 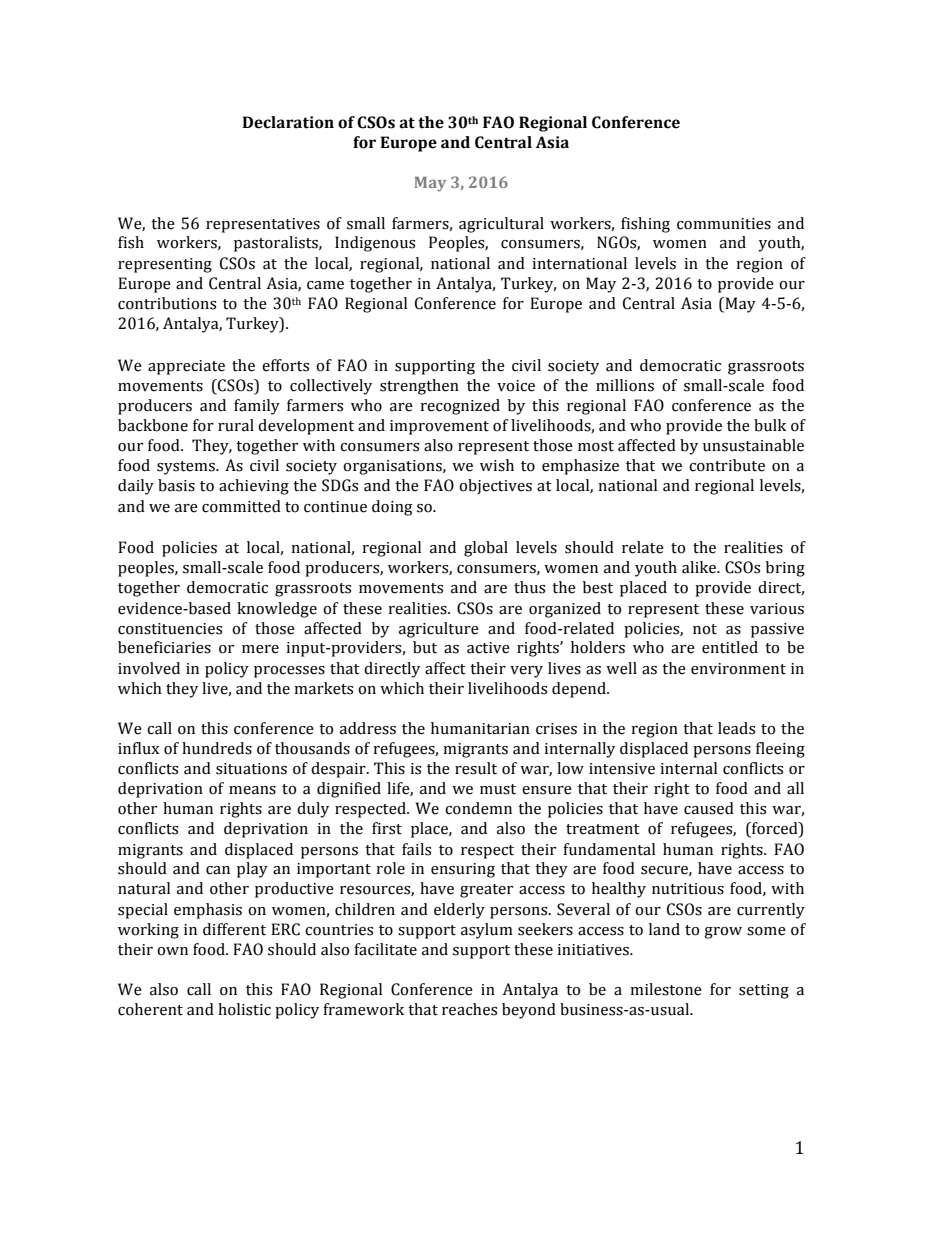 What do you see at coordinates (244, 1009) in the screenshot?
I see `holistic` at bounding box center [244, 1009].
